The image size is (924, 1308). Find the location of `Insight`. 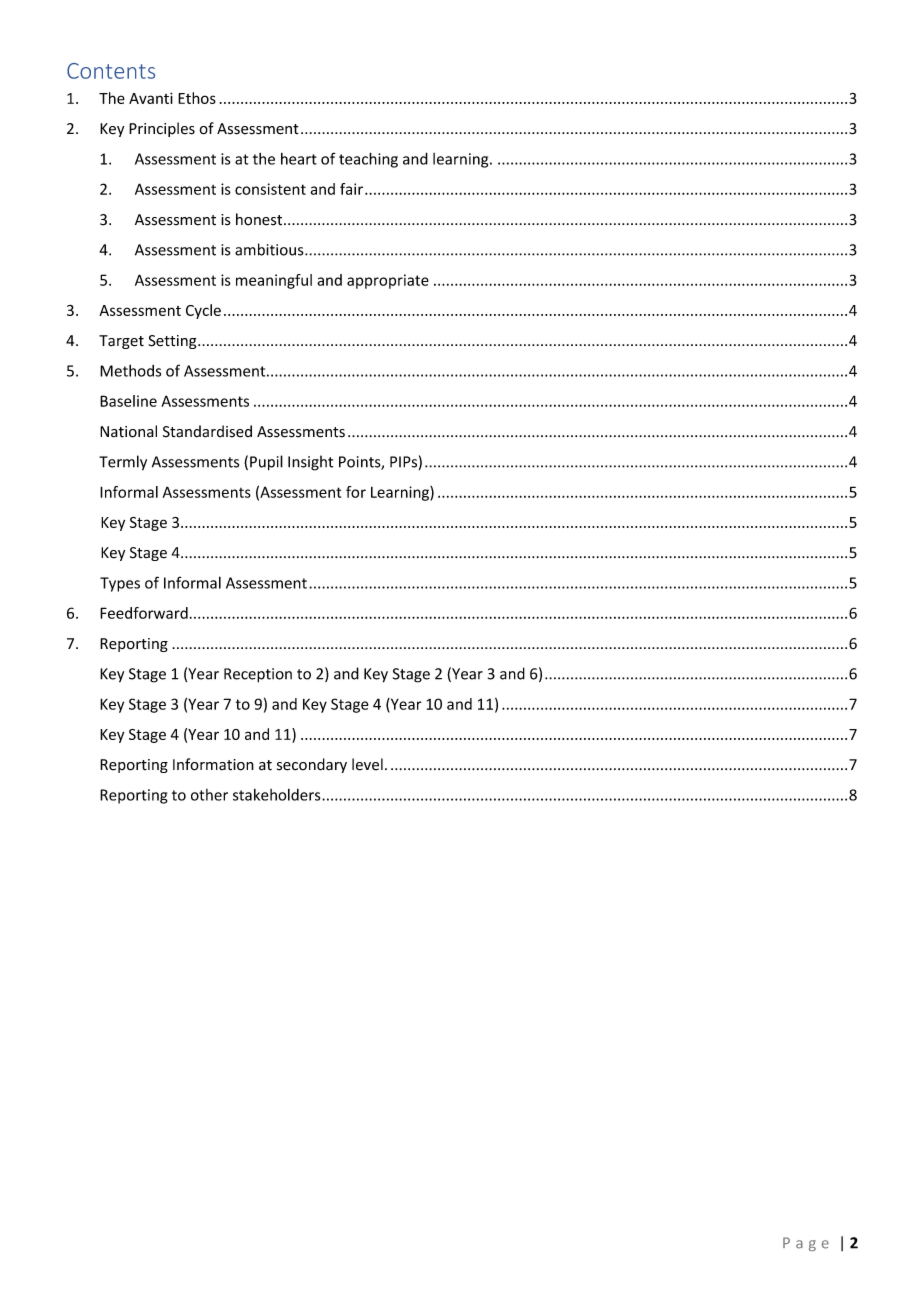

Insight is located at coordinates (310, 463).
